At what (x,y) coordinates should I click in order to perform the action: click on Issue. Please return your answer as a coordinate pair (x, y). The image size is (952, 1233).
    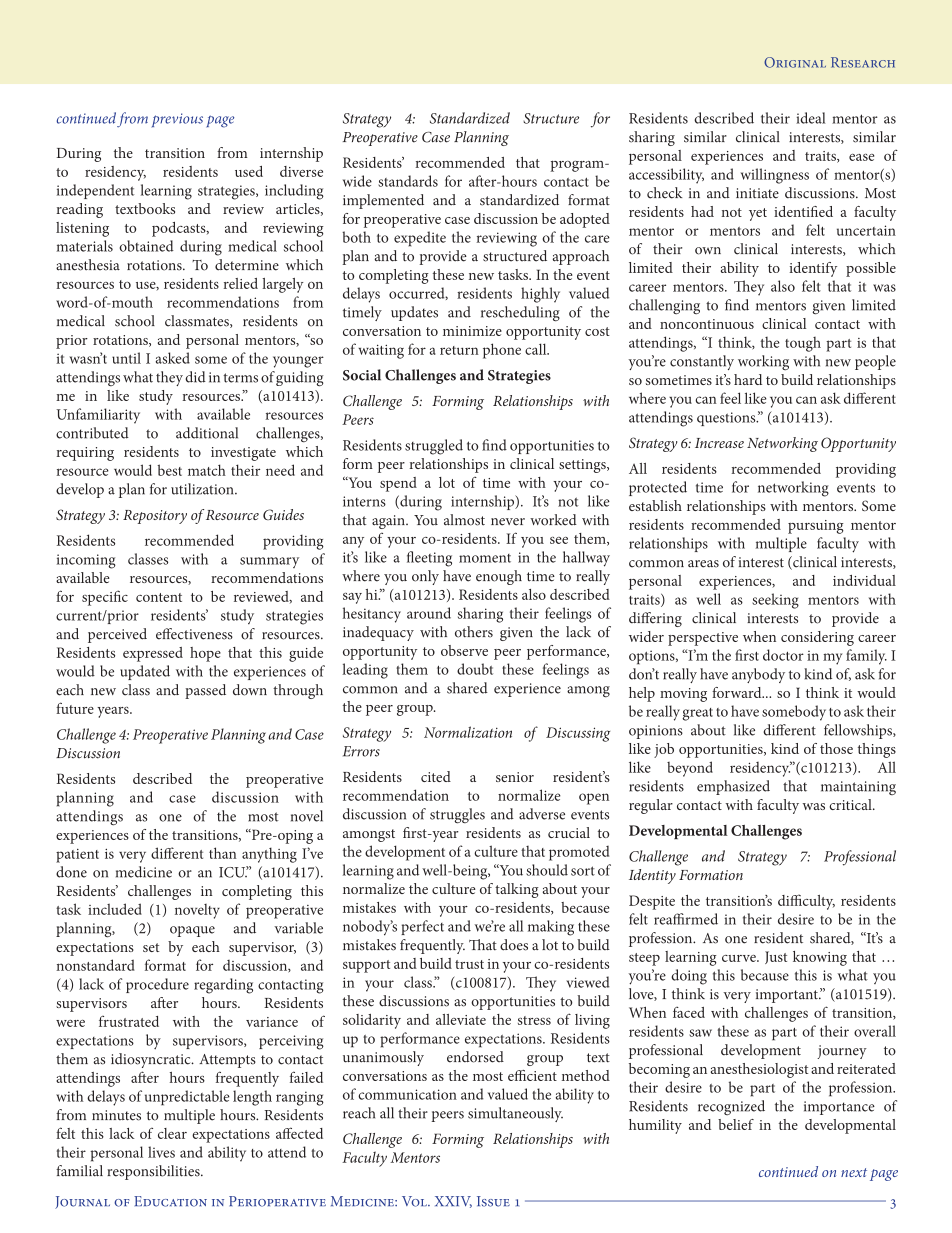
    Looking at the image, I should click on (493, 1201).
